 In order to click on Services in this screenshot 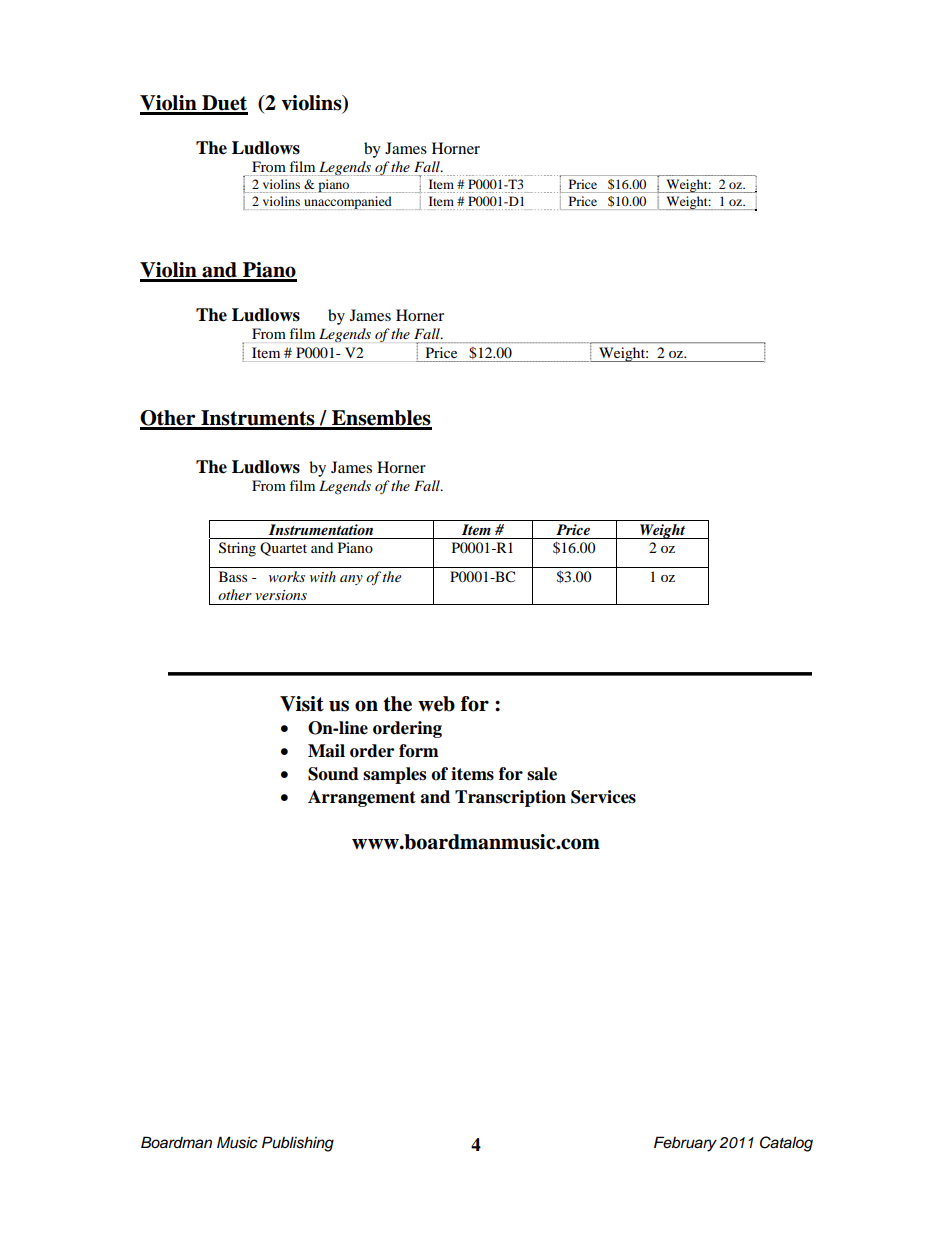, I will do `click(603, 797)`.
